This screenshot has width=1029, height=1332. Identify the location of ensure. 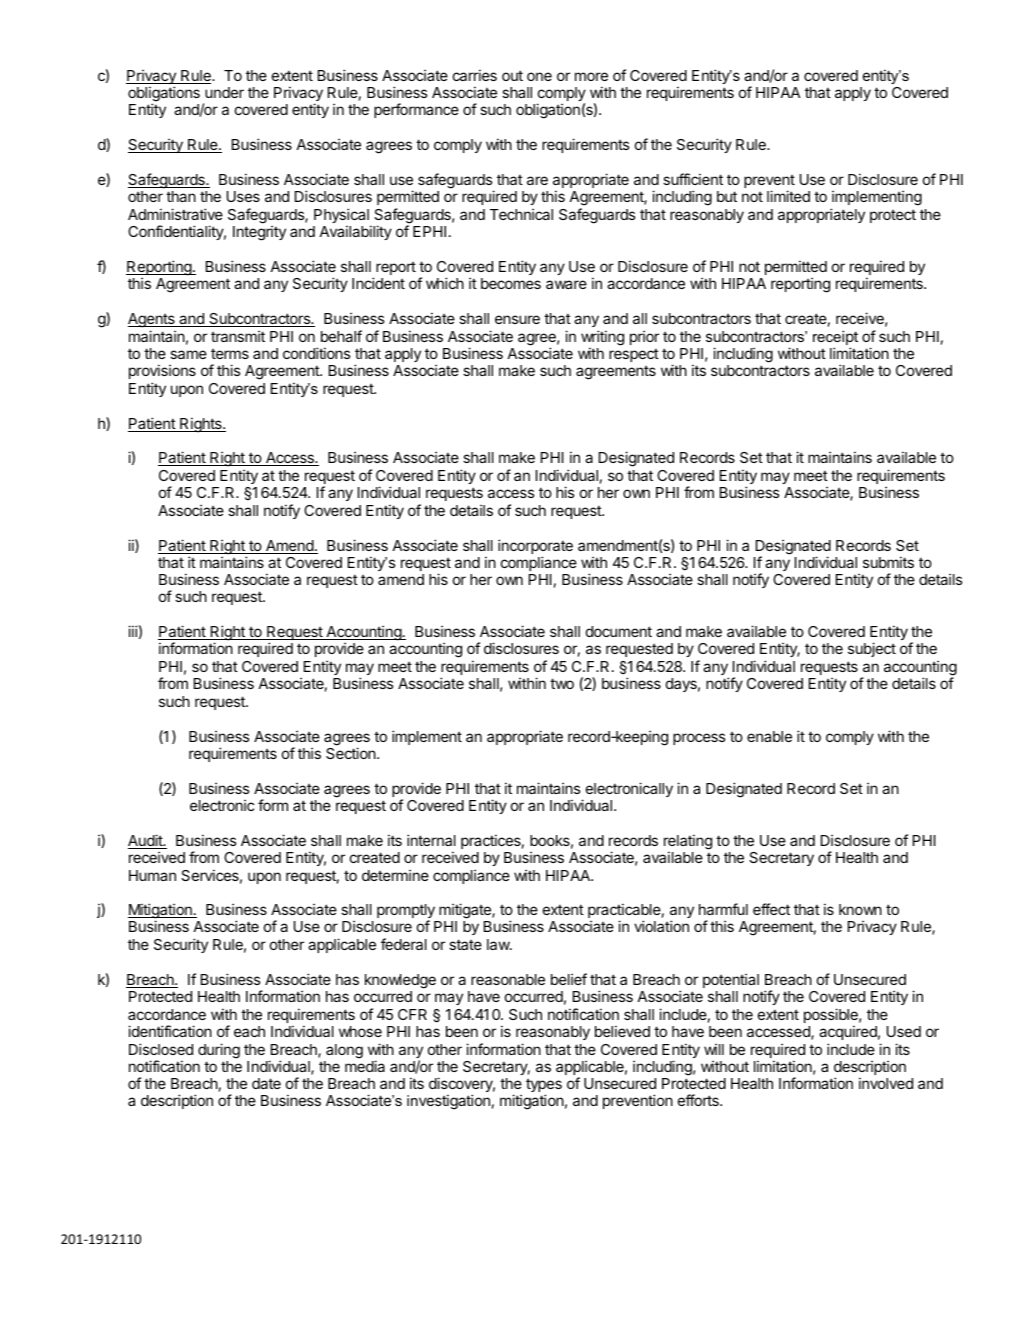
(517, 319).
